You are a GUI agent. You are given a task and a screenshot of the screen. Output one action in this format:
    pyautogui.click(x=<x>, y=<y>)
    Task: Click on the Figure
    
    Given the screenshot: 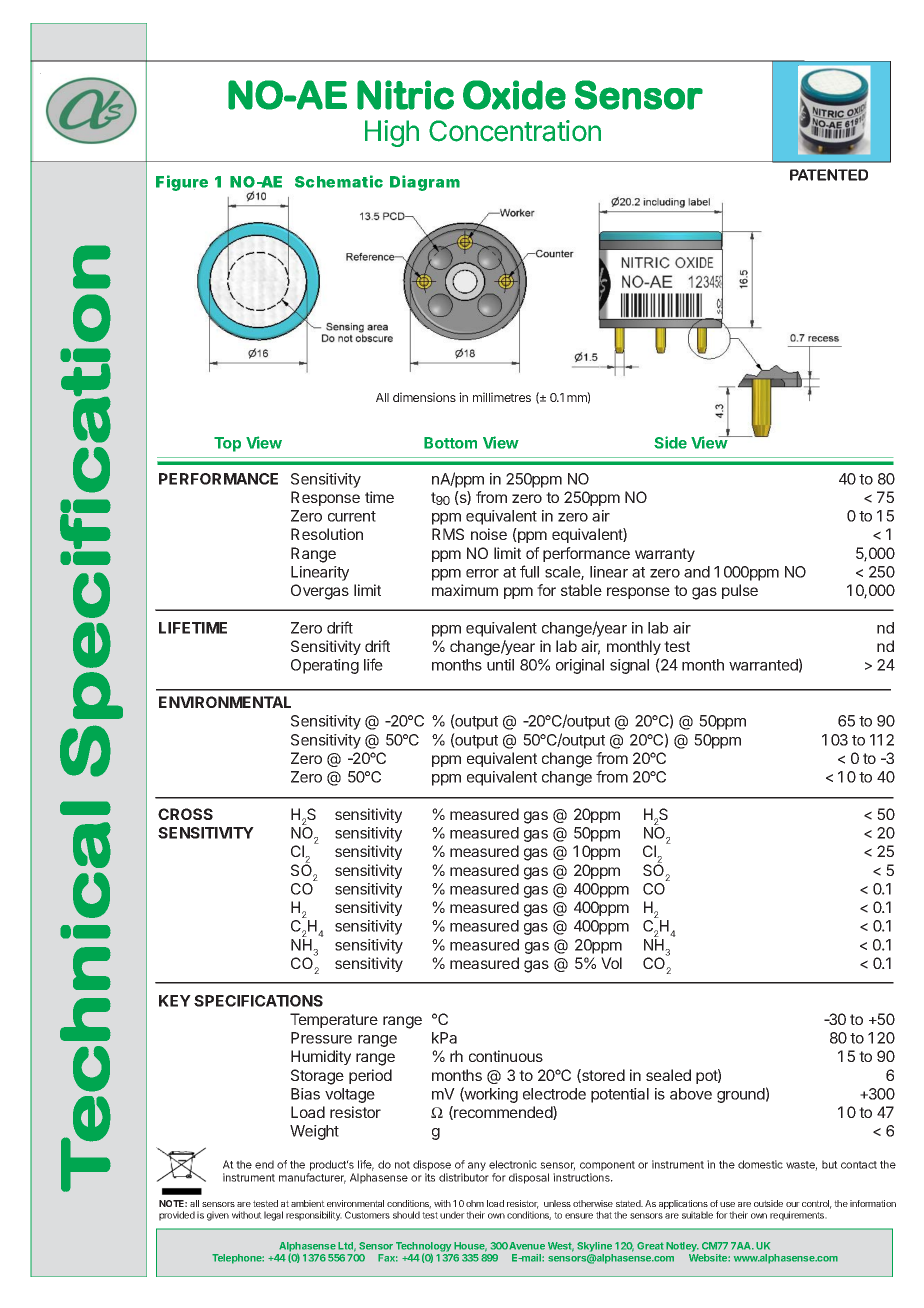 What is the action you would take?
    pyautogui.click(x=182, y=183)
